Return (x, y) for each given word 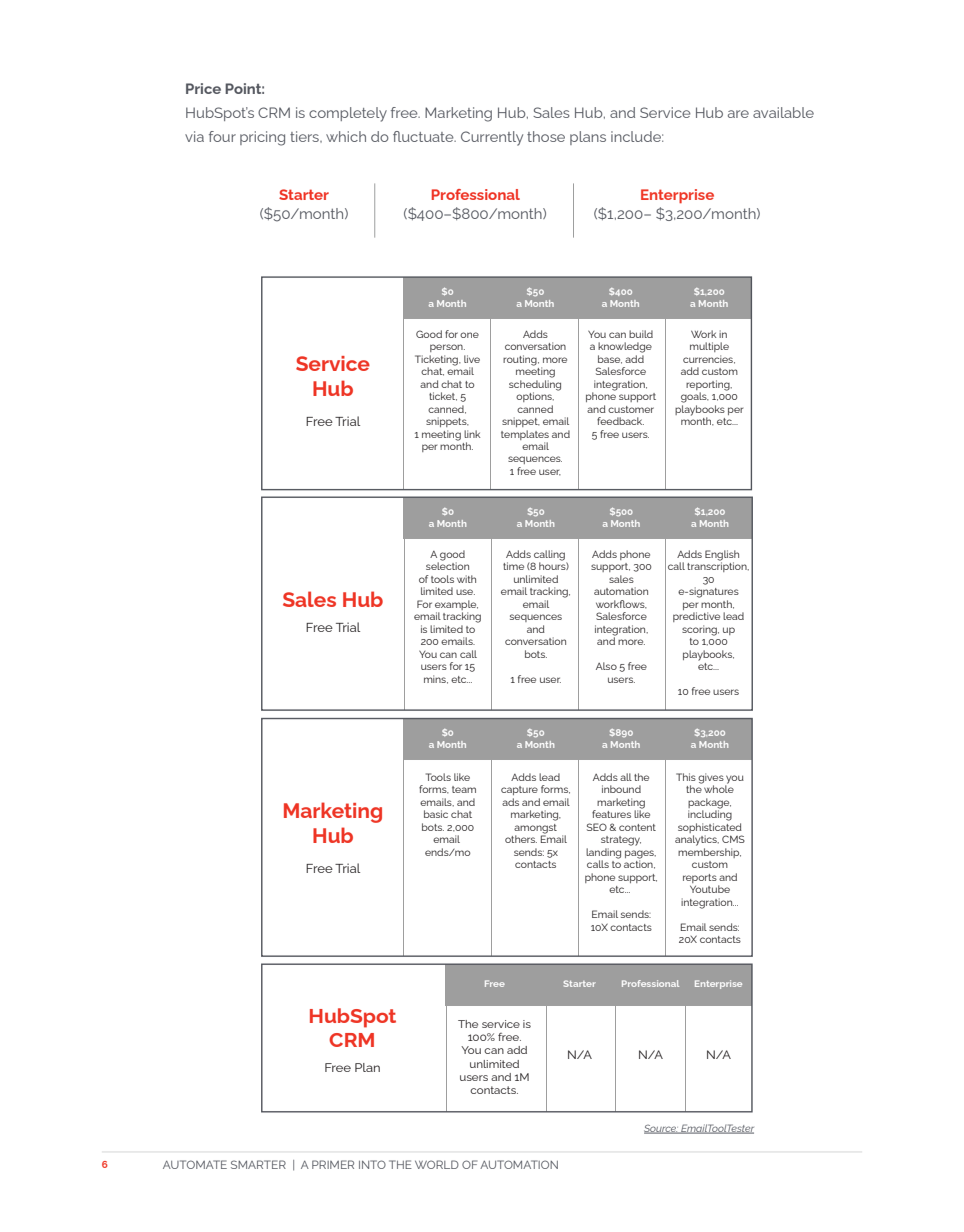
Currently (492, 138)
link (472, 434)
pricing (262, 138)
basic (436, 814)
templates (525, 435)
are (738, 114)
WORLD (437, 1164)
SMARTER (258, 1164)
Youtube (710, 889)
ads (510, 802)
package (709, 803)
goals (695, 397)
